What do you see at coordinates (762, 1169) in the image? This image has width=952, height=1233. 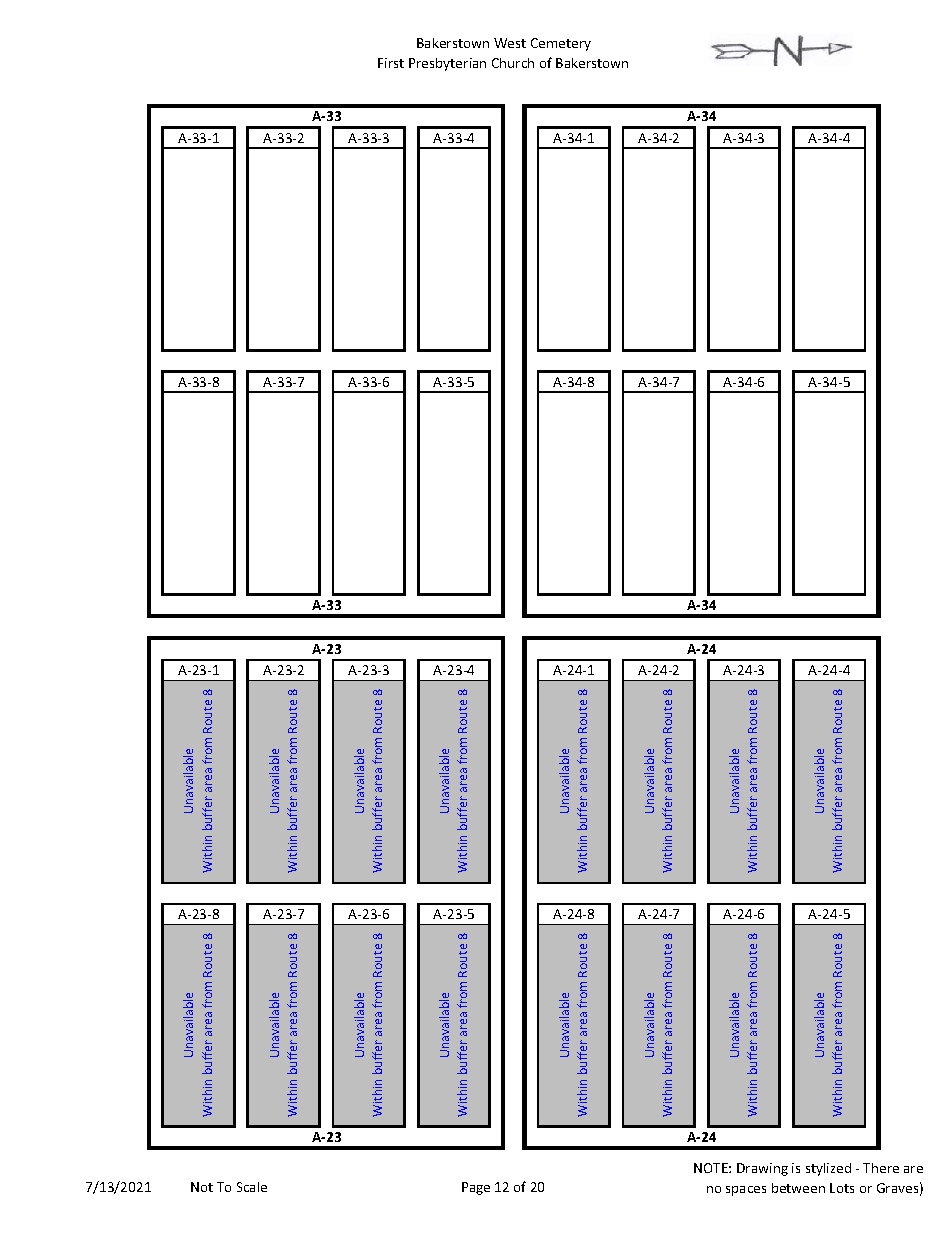 I see `Drawing` at bounding box center [762, 1169].
